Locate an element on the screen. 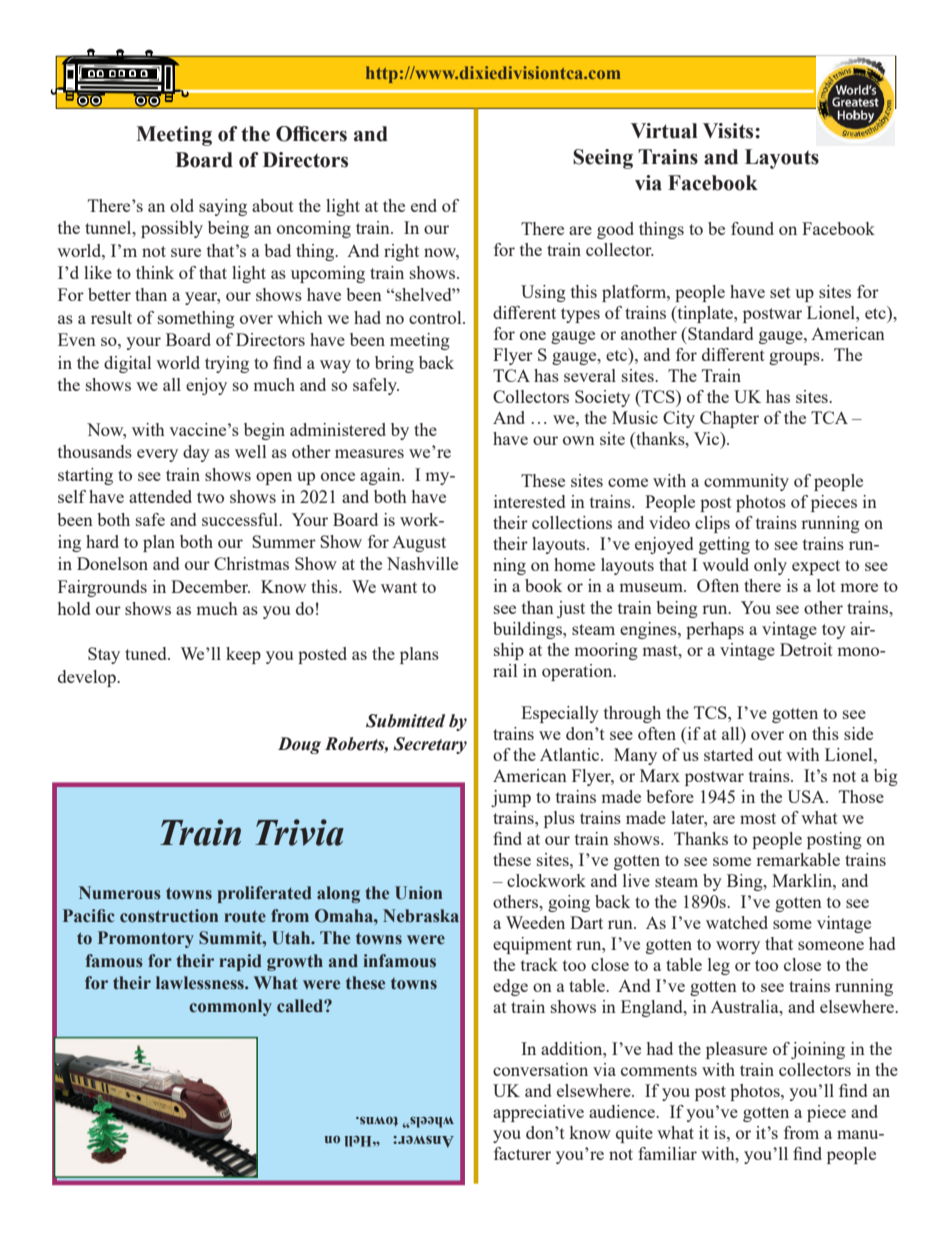 Image resolution: width=952 pixels, height=1233 pixels. Chapter is located at coordinates (729, 419).
